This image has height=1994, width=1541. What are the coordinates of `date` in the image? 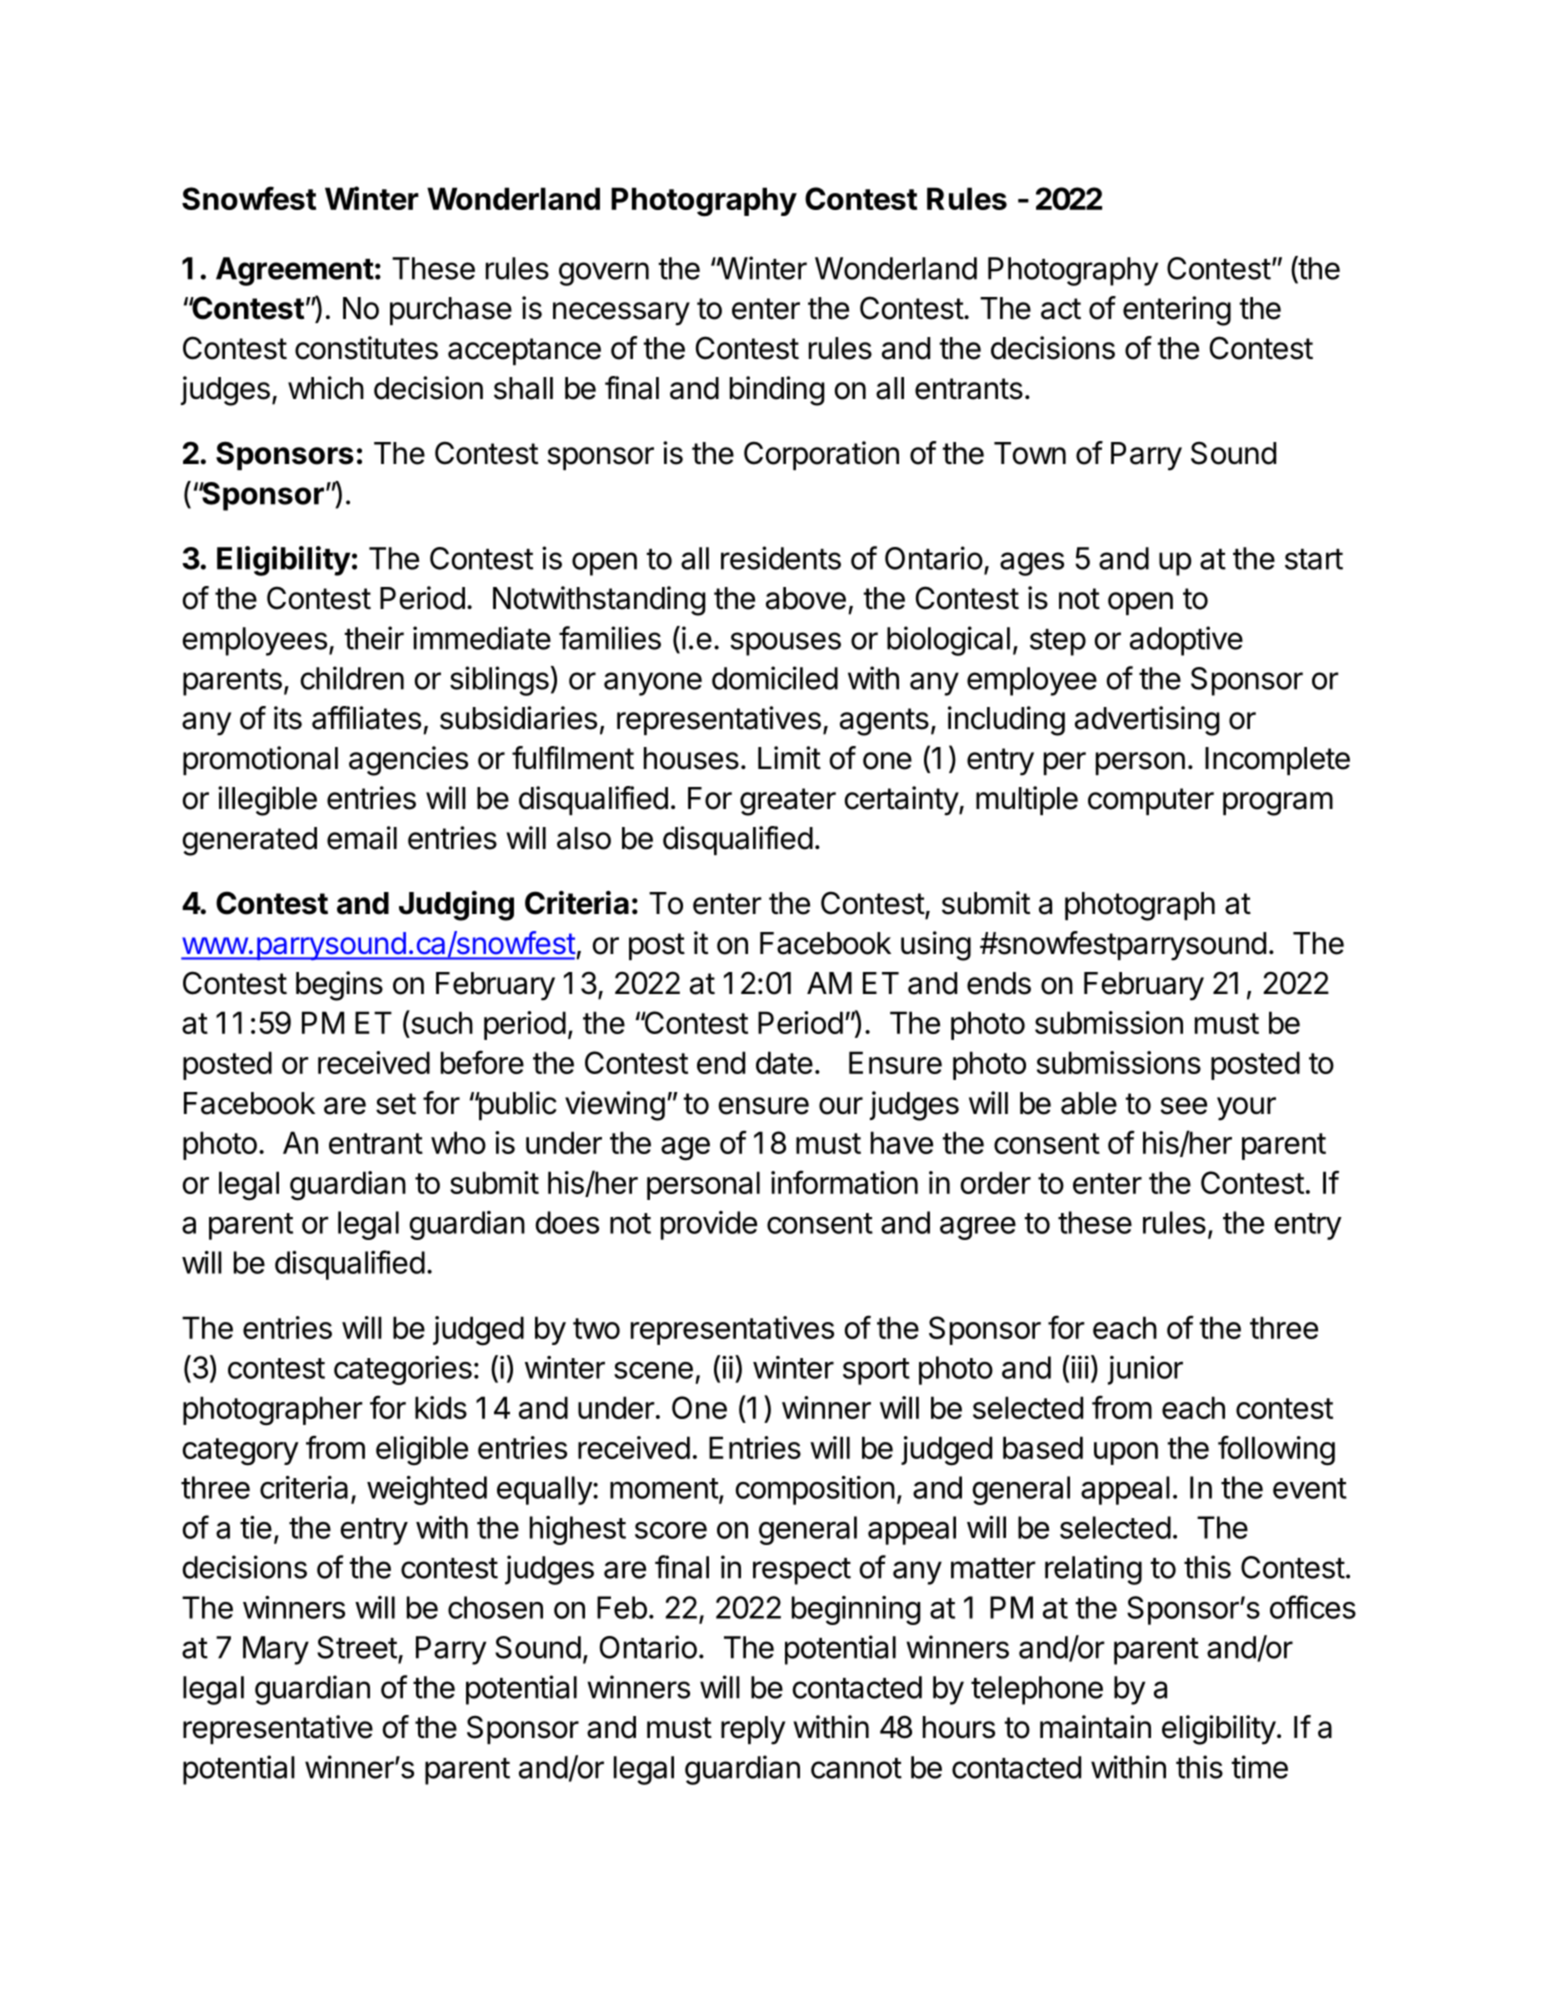 It's located at (784, 1062).
